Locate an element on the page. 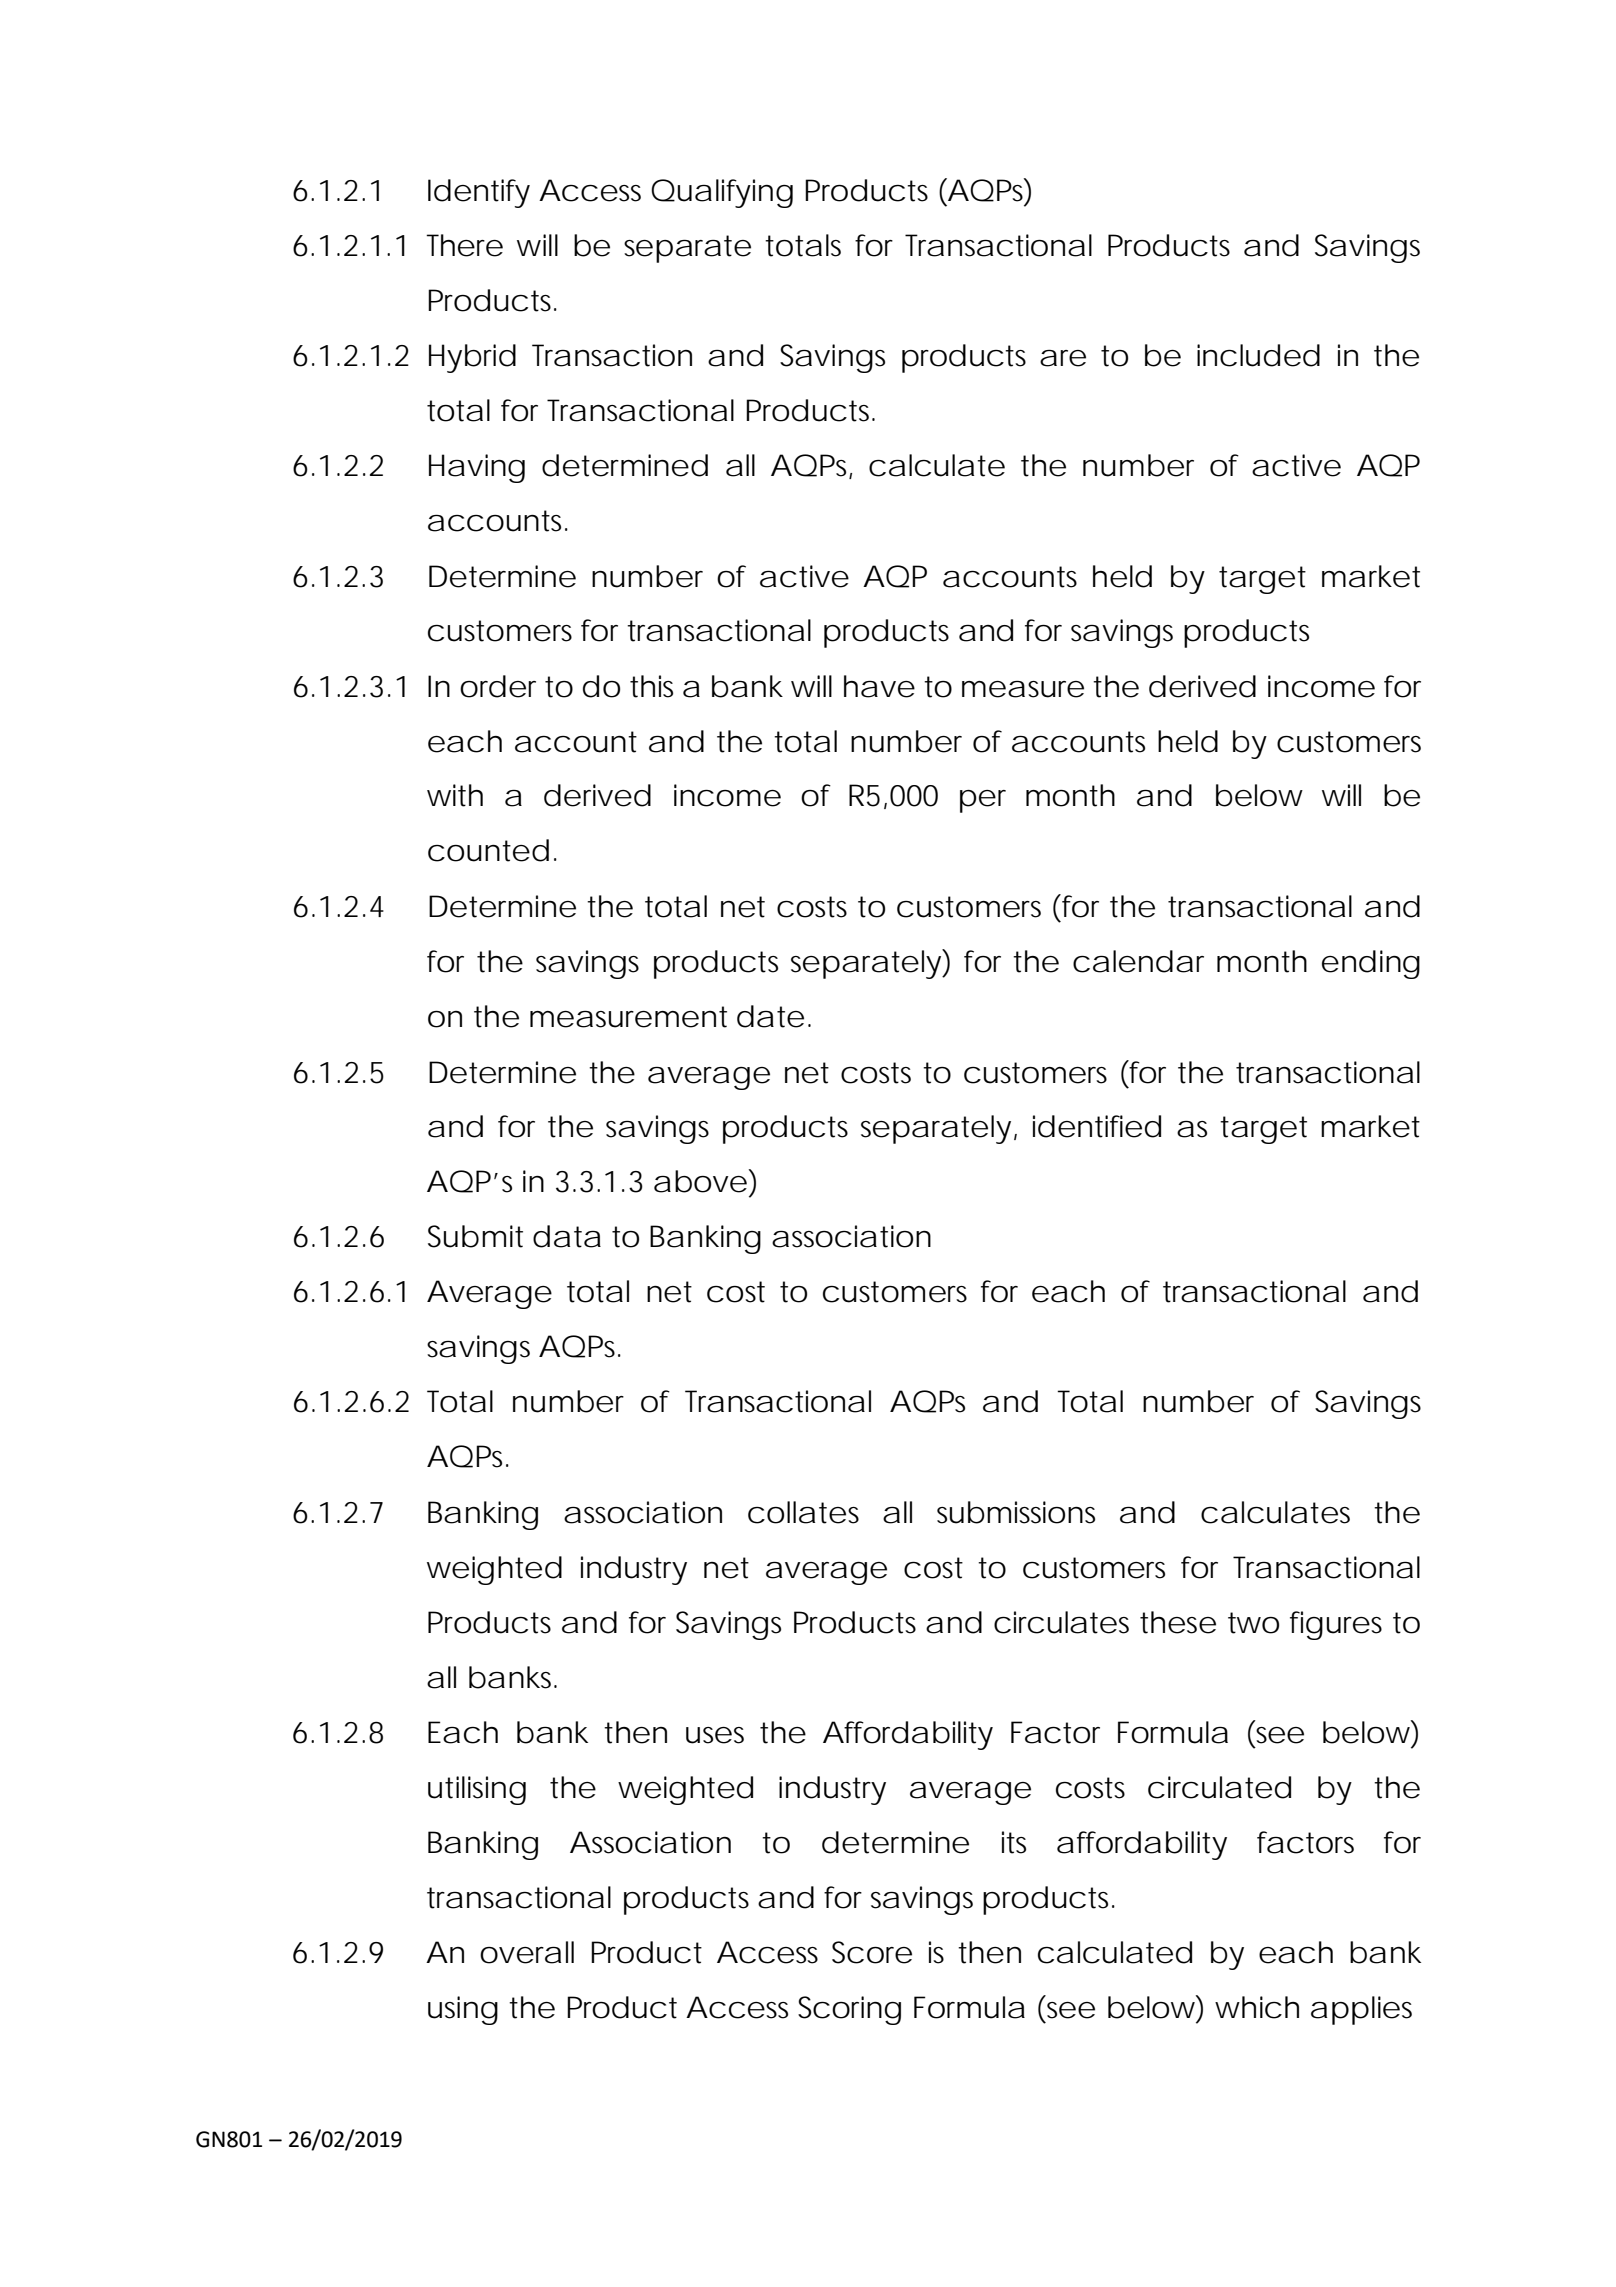 Image resolution: width=1616 pixels, height=2287 pixels. Identify is located at coordinates (479, 193).
